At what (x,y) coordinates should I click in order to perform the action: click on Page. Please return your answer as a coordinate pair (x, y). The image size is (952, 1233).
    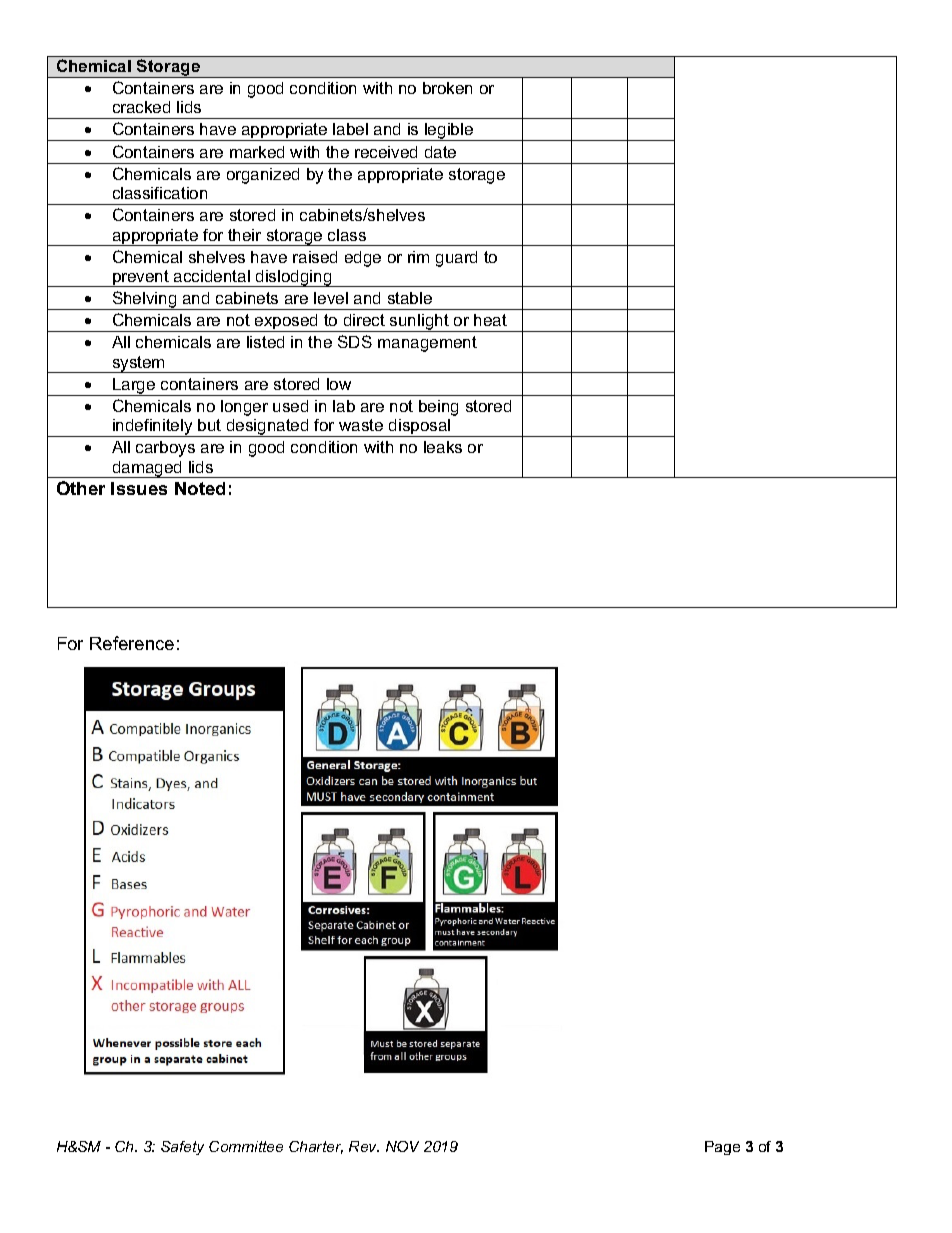
    Looking at the image, I should click on (722, 1148).
